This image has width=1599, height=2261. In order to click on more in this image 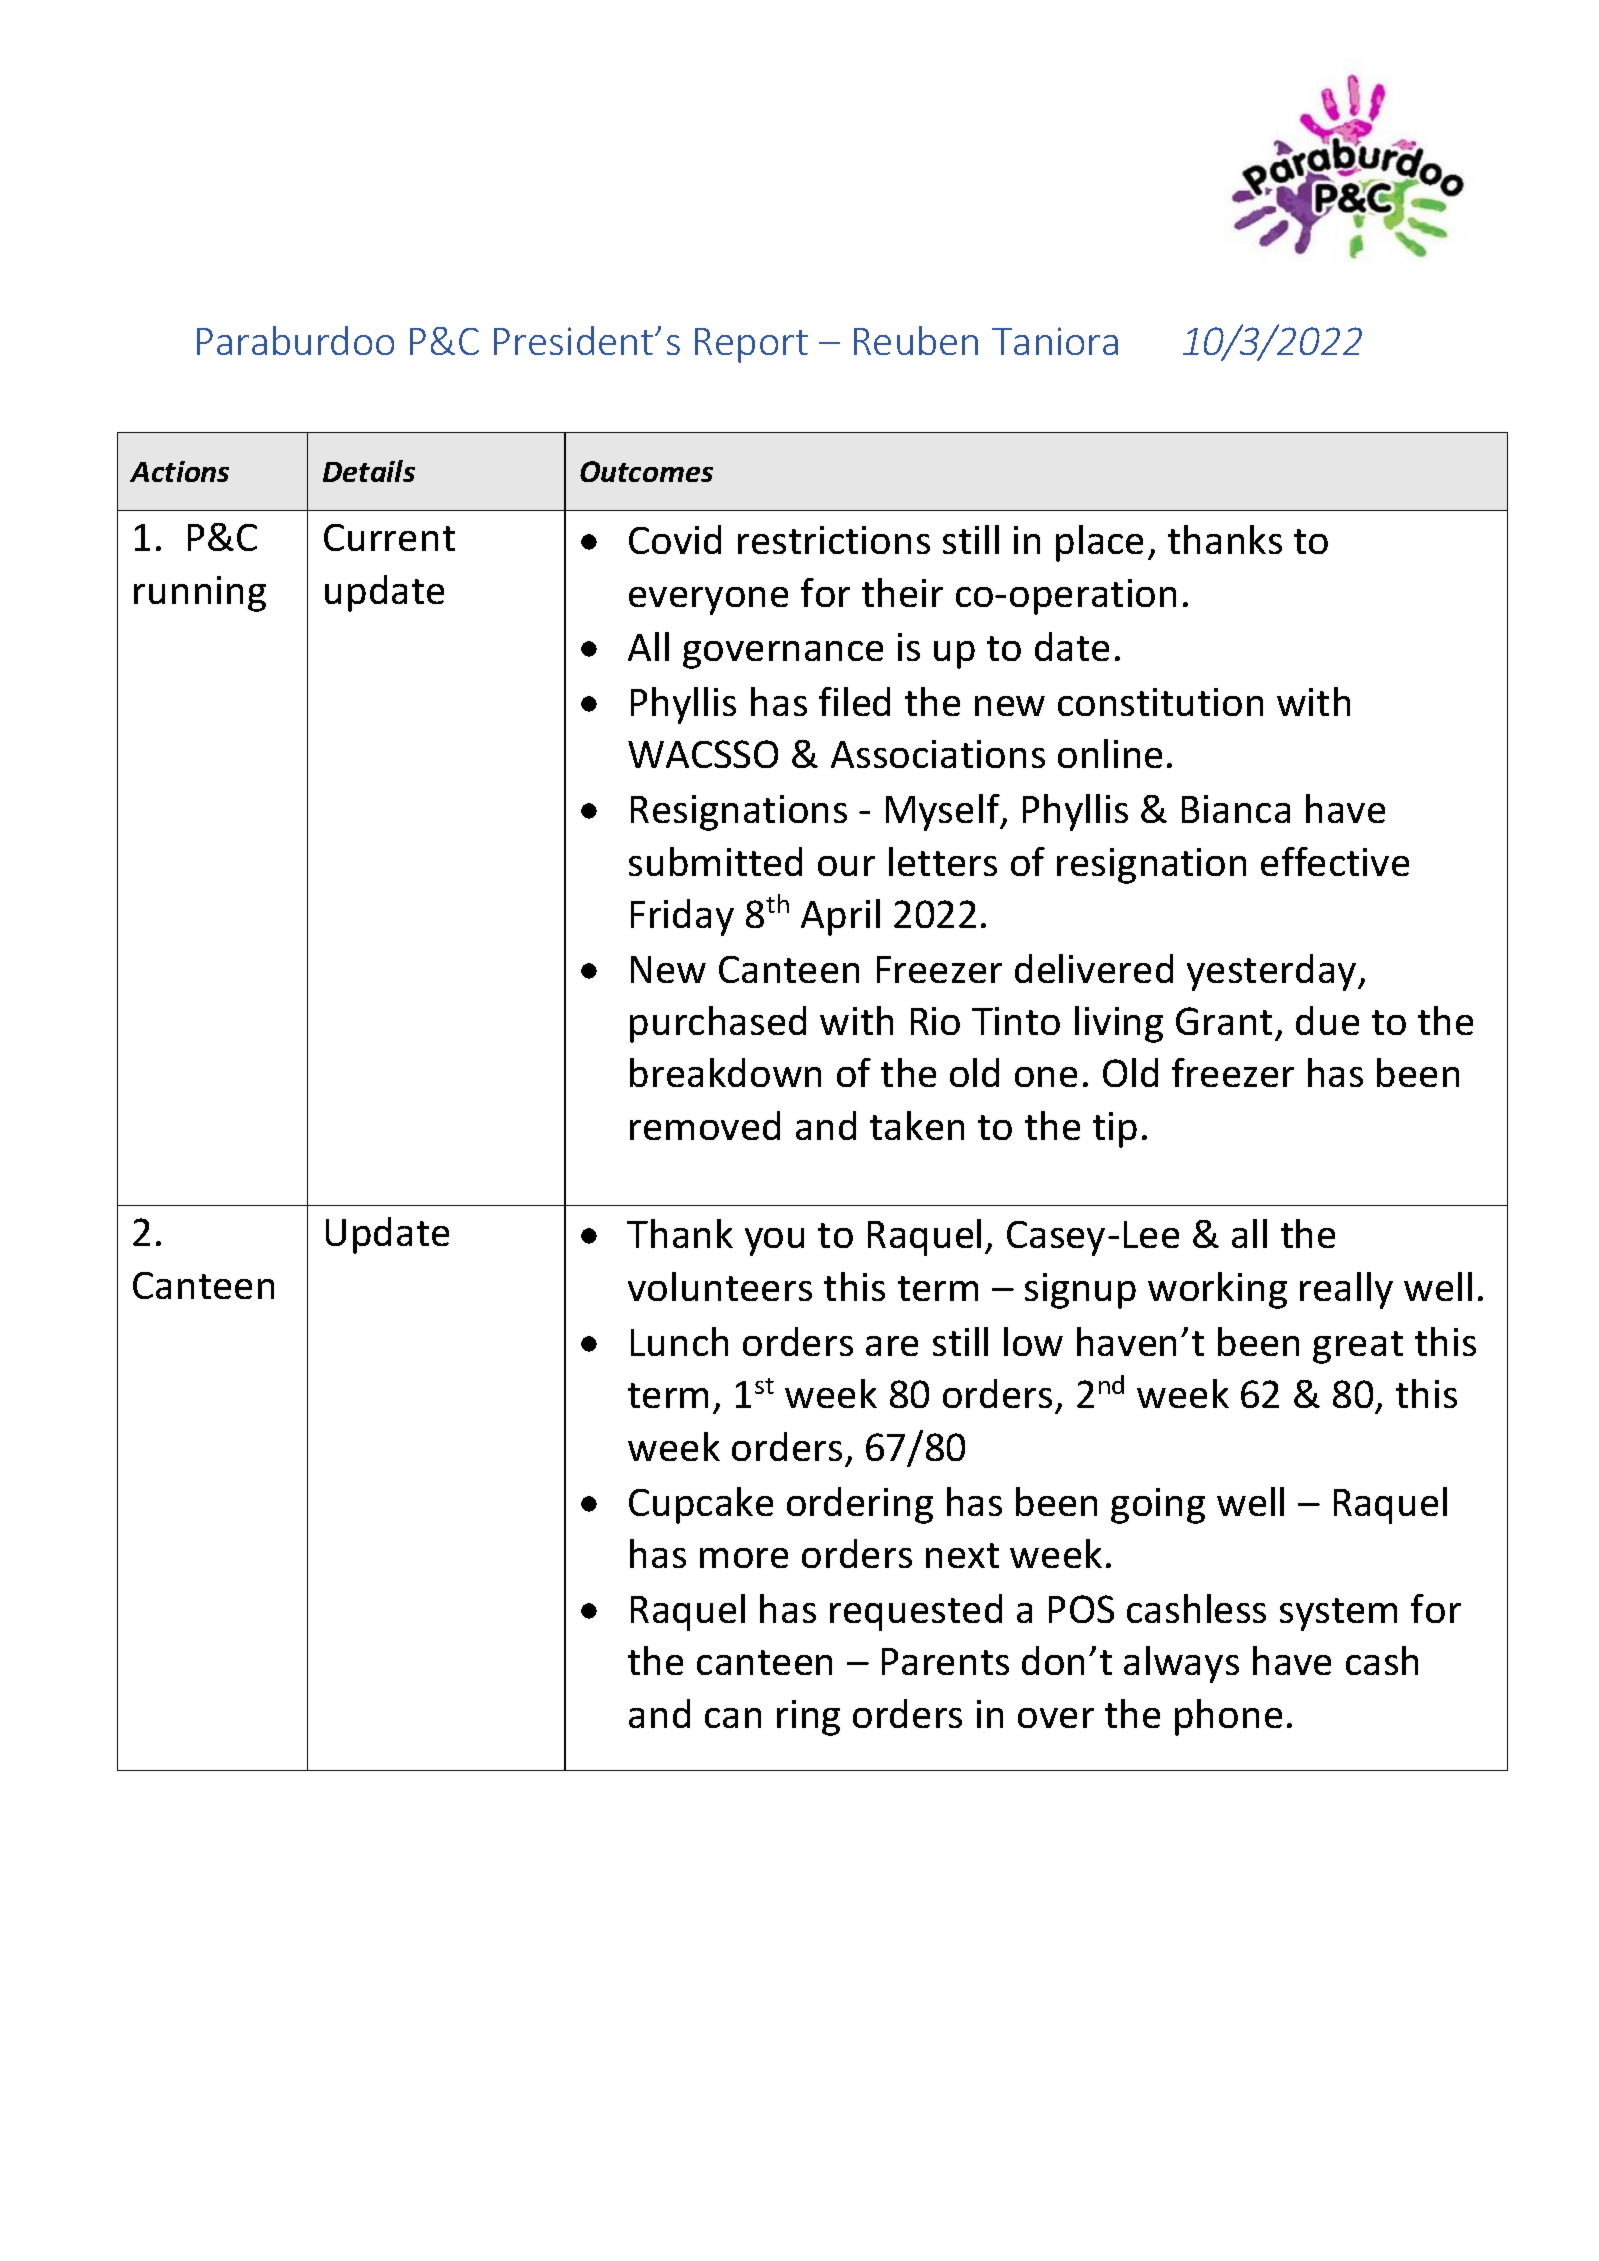, I will do `click(744, 1558)`.
